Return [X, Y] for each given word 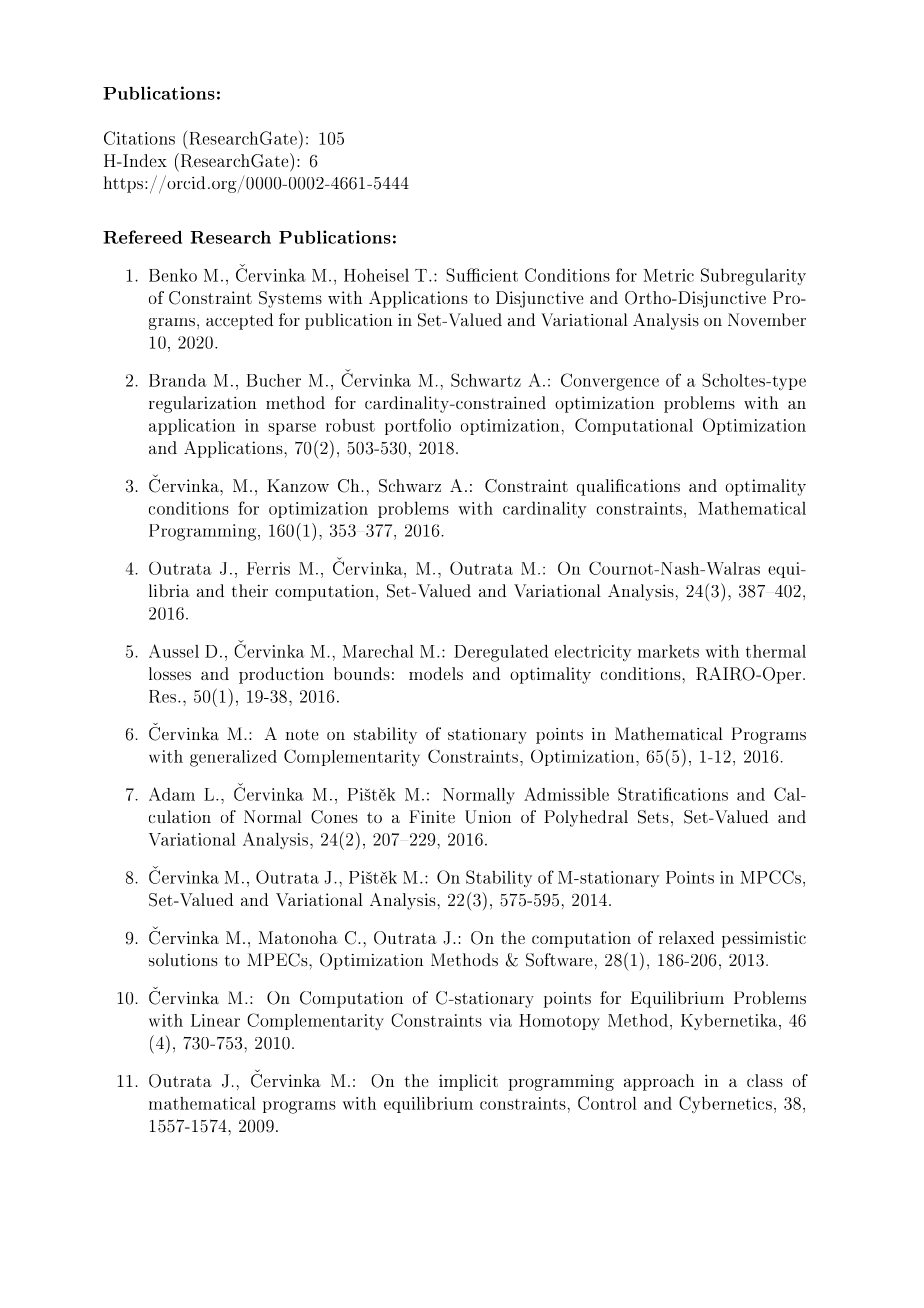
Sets [653, 817]
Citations [139, 138]
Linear [215, 1020]
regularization [202, 404]
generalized [233, 758]
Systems [290, 299]
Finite [432, 816]
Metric [668, 275]
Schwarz [410, 486]
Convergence [610, 382]
